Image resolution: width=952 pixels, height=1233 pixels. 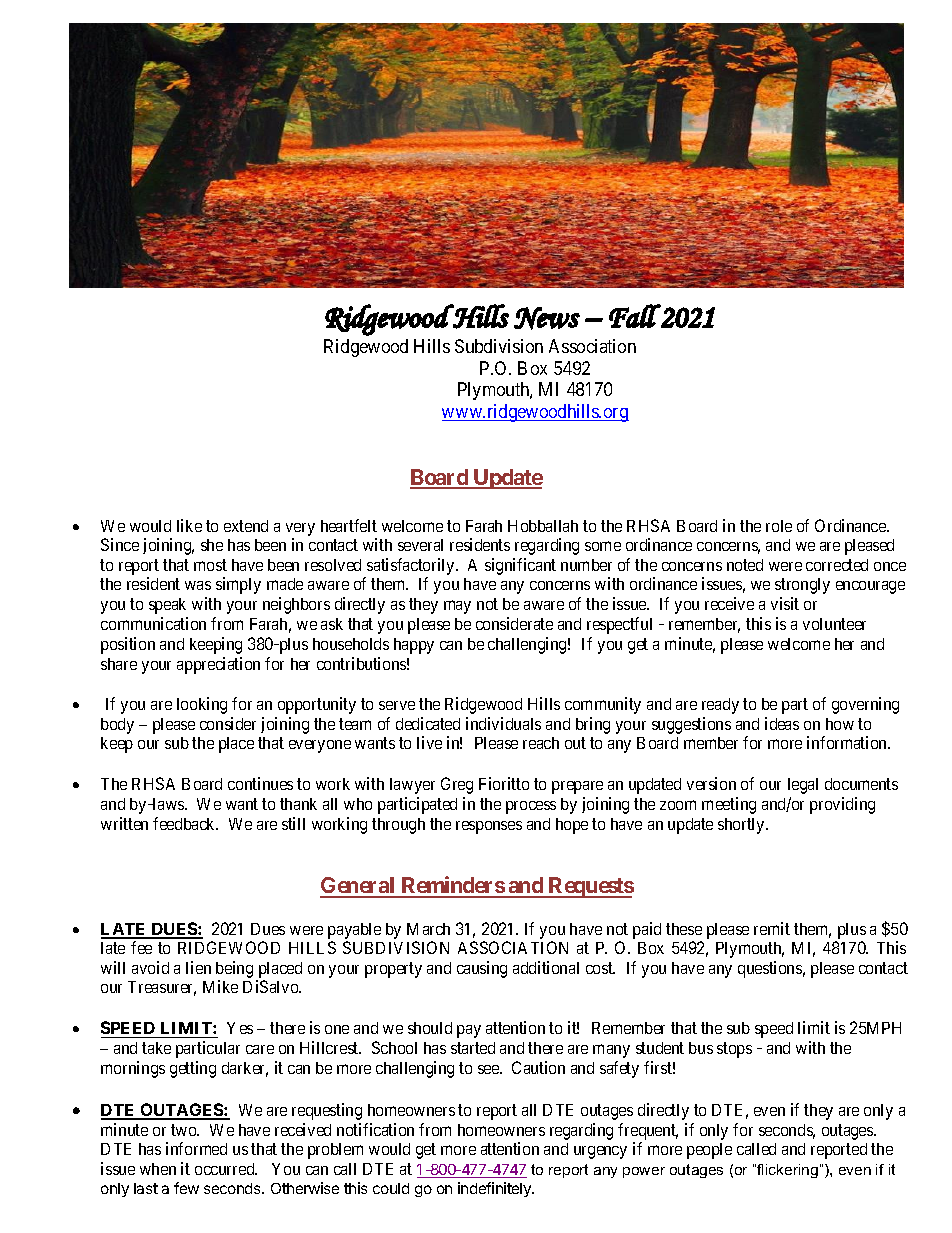 What do you see at coordinates (226, 1169) in the screenshot?
I see `occurred` at bounding box center [226, 1169].
